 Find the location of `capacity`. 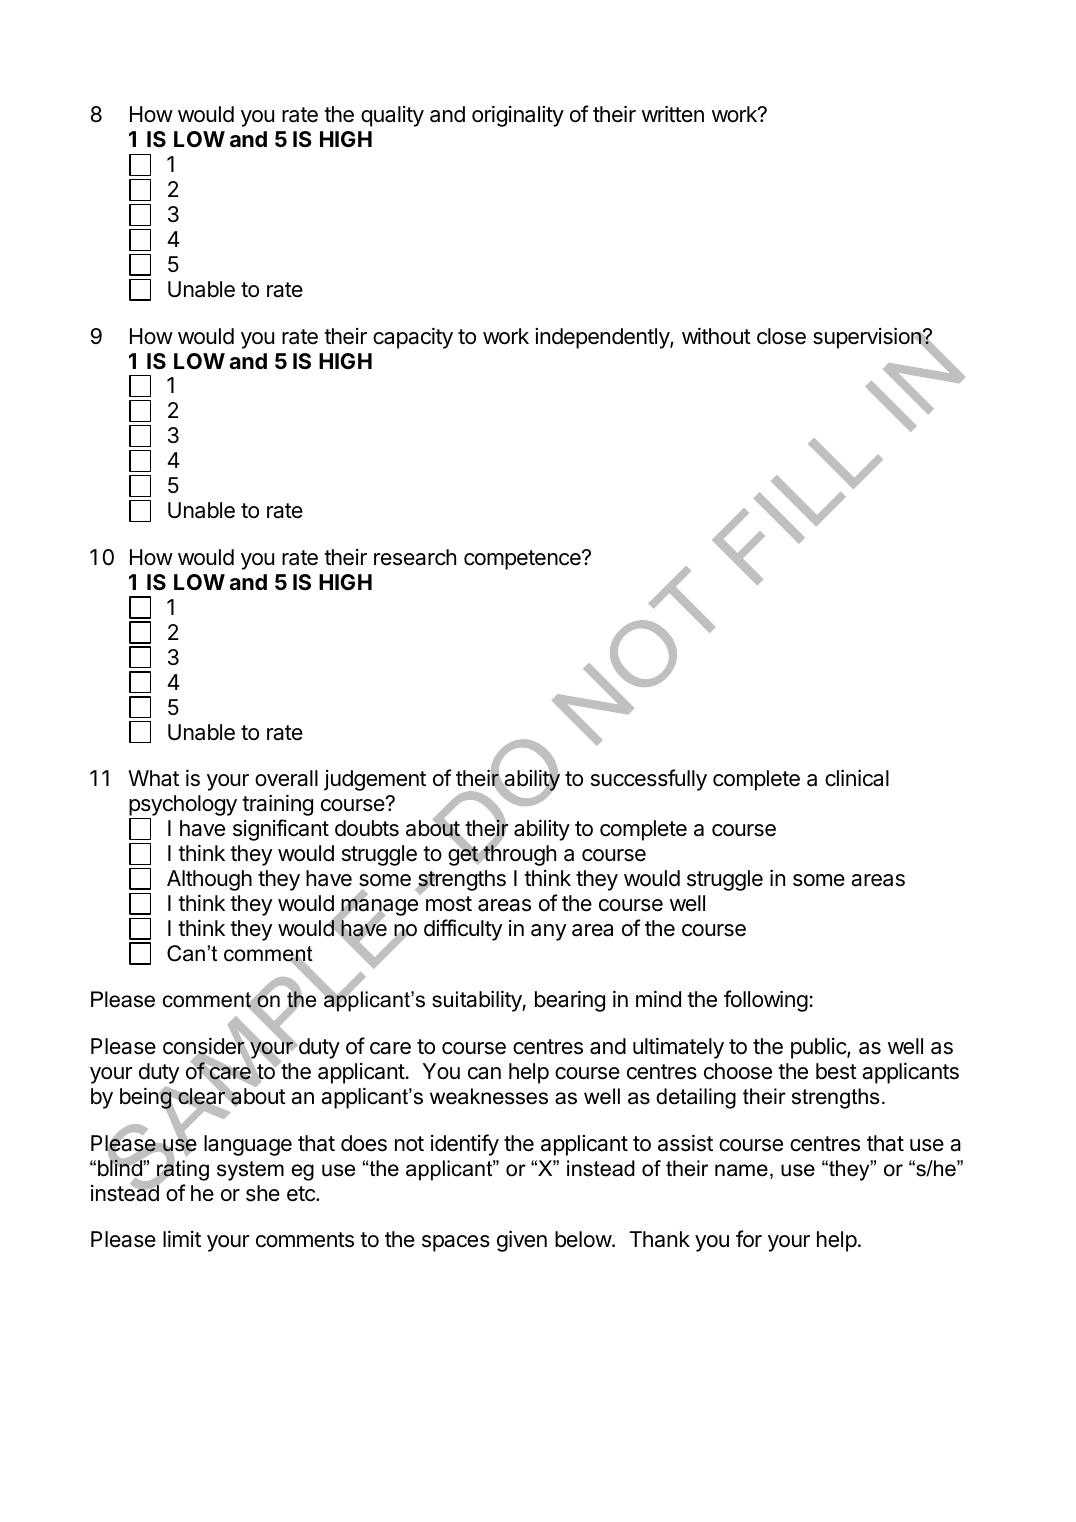

capacity is located at coordinates (413, 338).
